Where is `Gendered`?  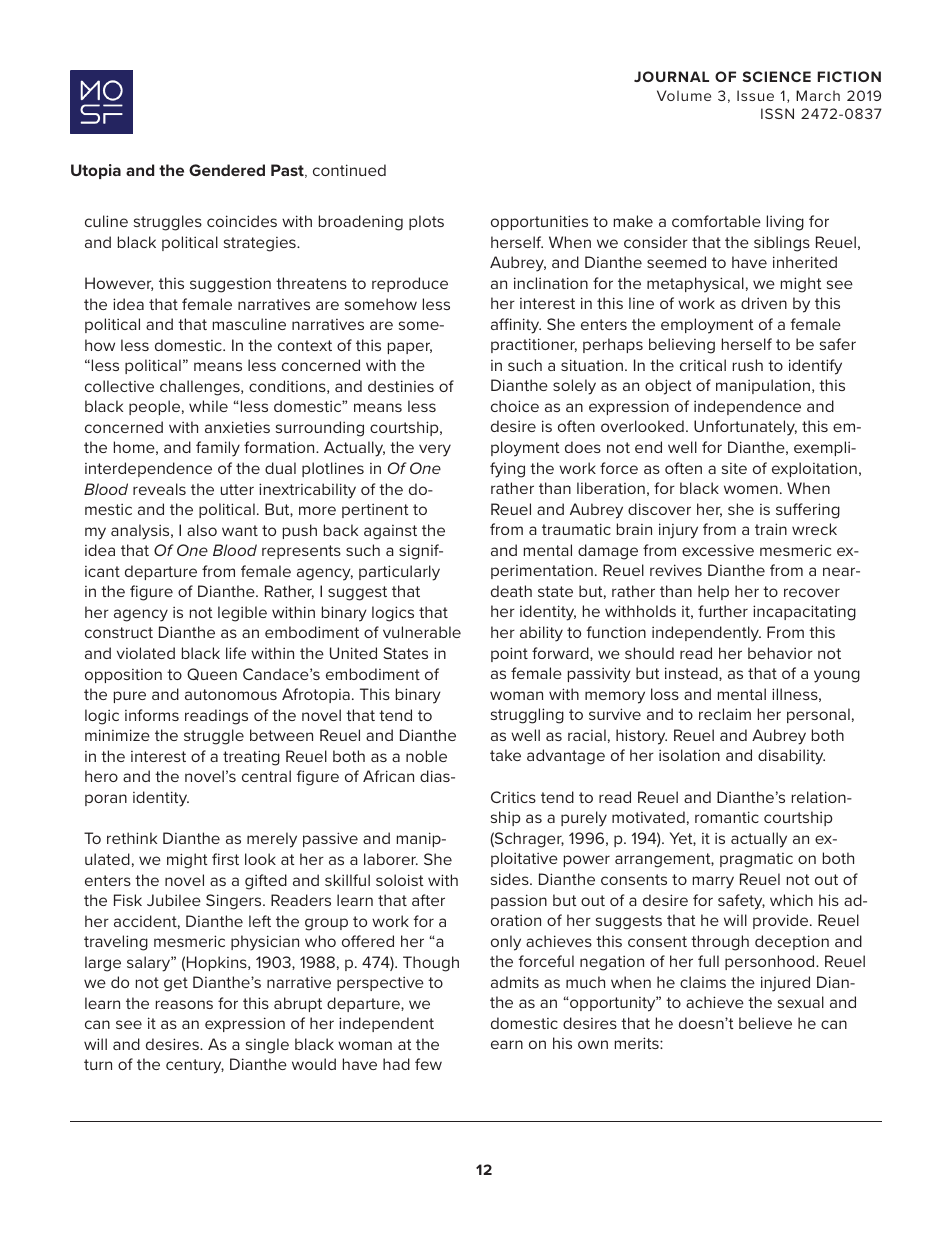
Gendered is located at coordinates (227, 170).
